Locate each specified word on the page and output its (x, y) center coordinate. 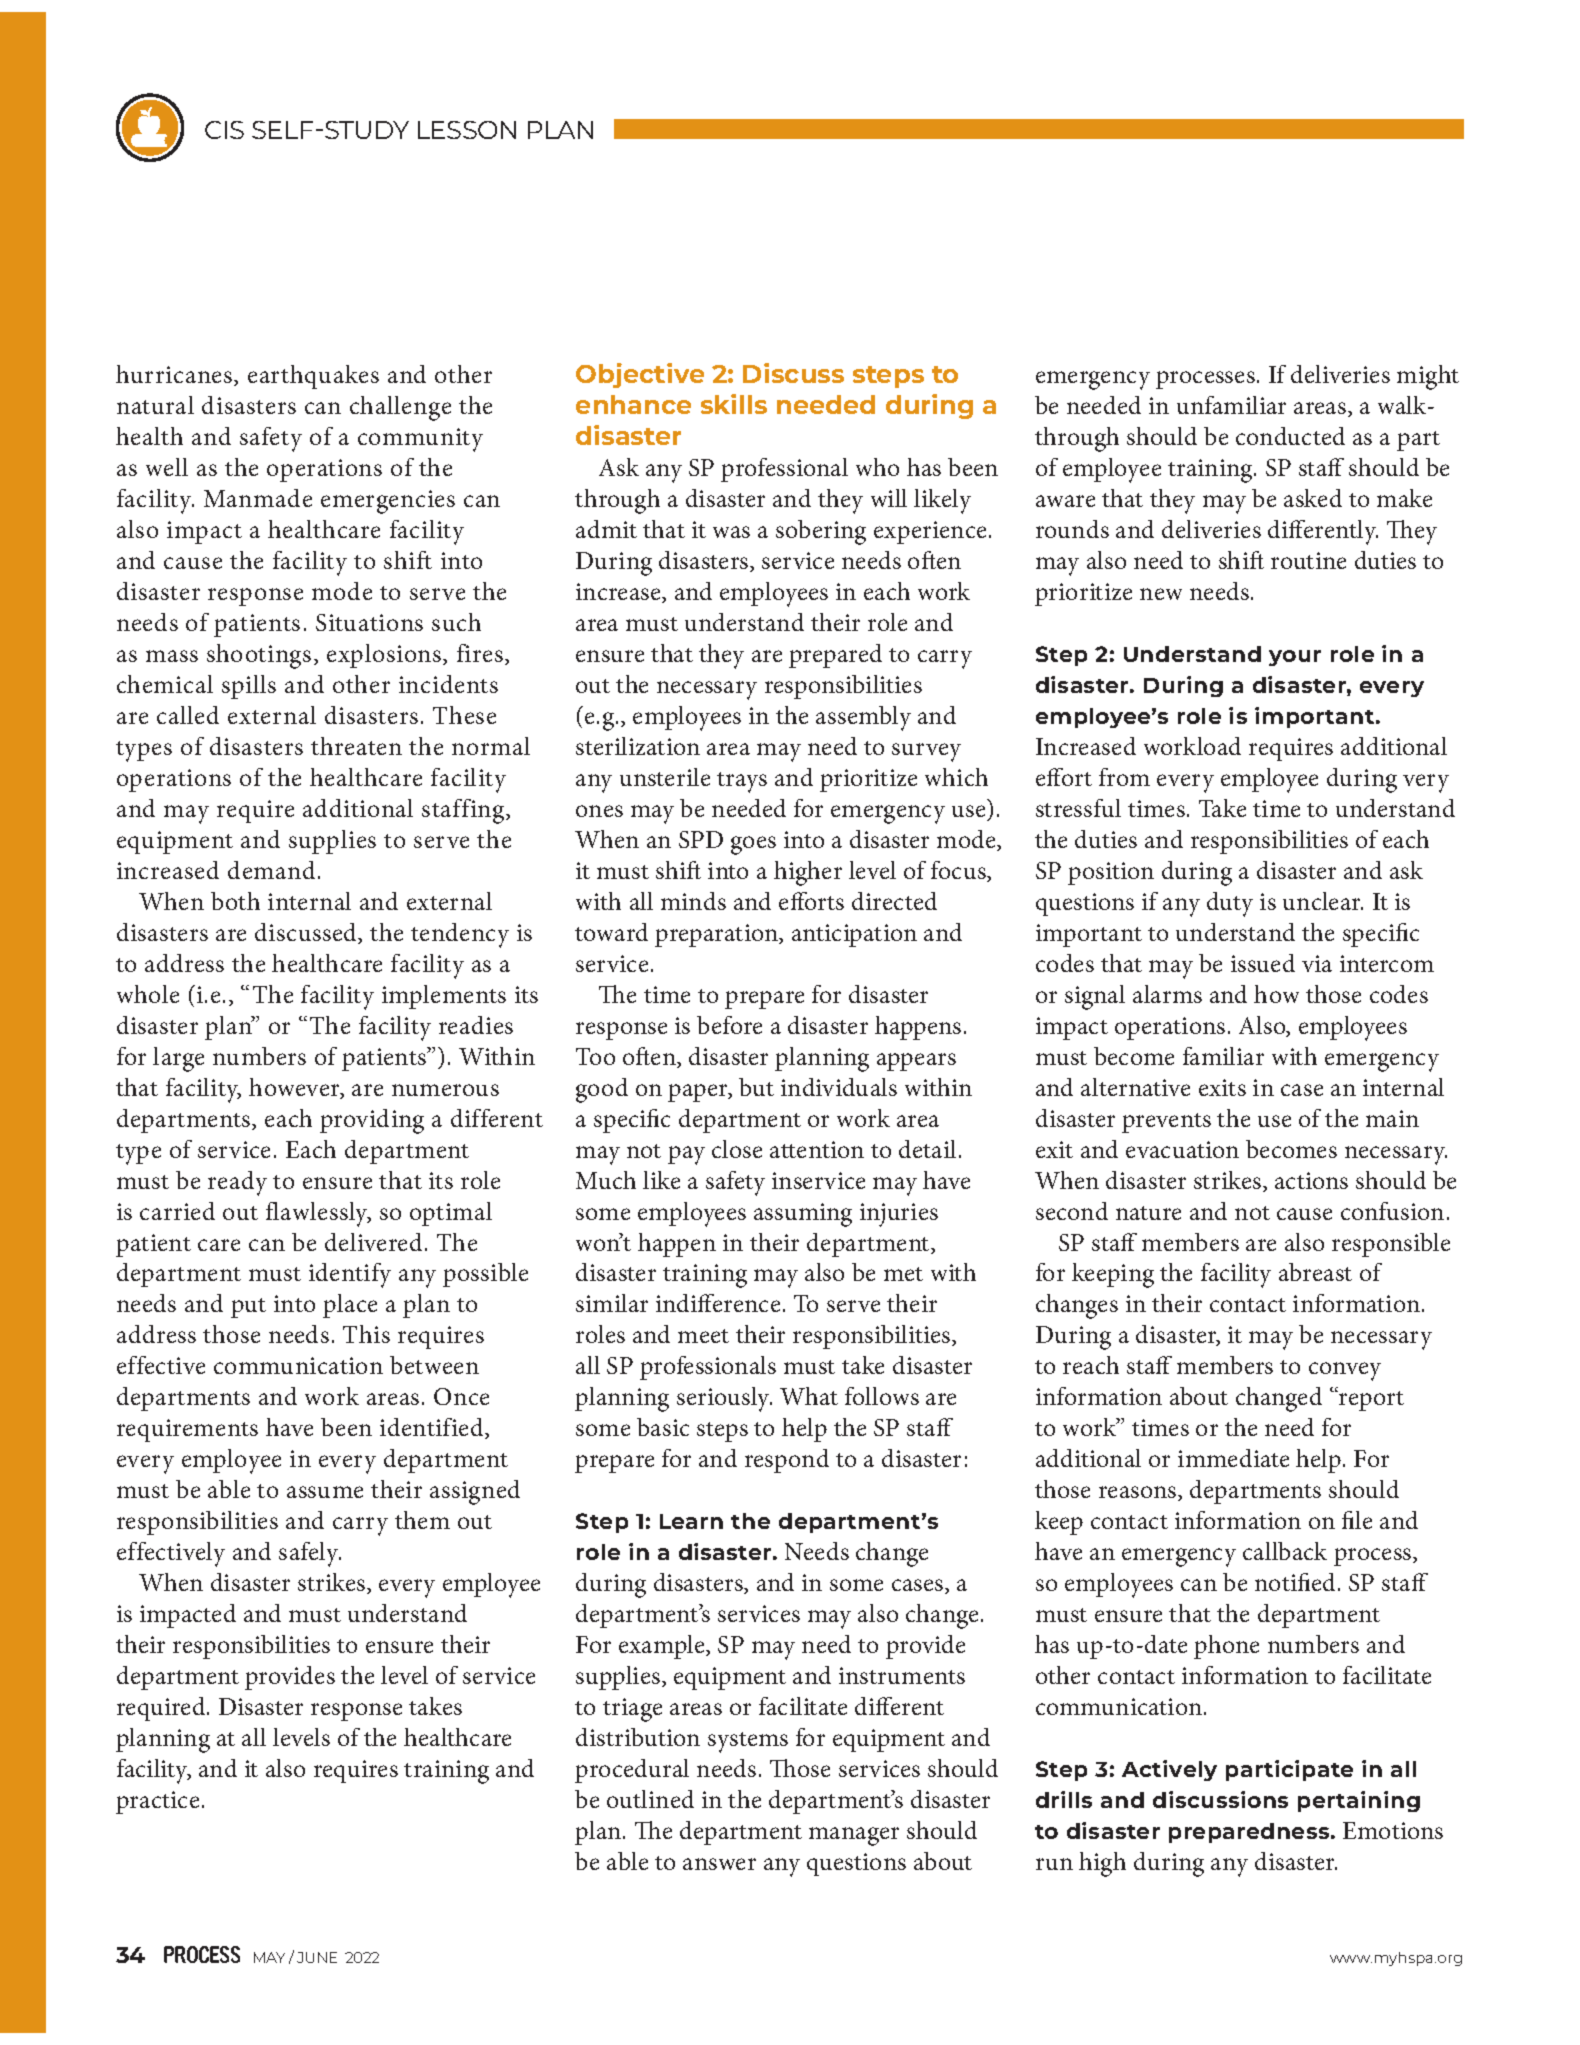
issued (1263, 963)
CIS (224, 130)
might (1428, 377)
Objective (640, 375)
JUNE (317, 1957)
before (729, 1025)
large (178, 1059)
